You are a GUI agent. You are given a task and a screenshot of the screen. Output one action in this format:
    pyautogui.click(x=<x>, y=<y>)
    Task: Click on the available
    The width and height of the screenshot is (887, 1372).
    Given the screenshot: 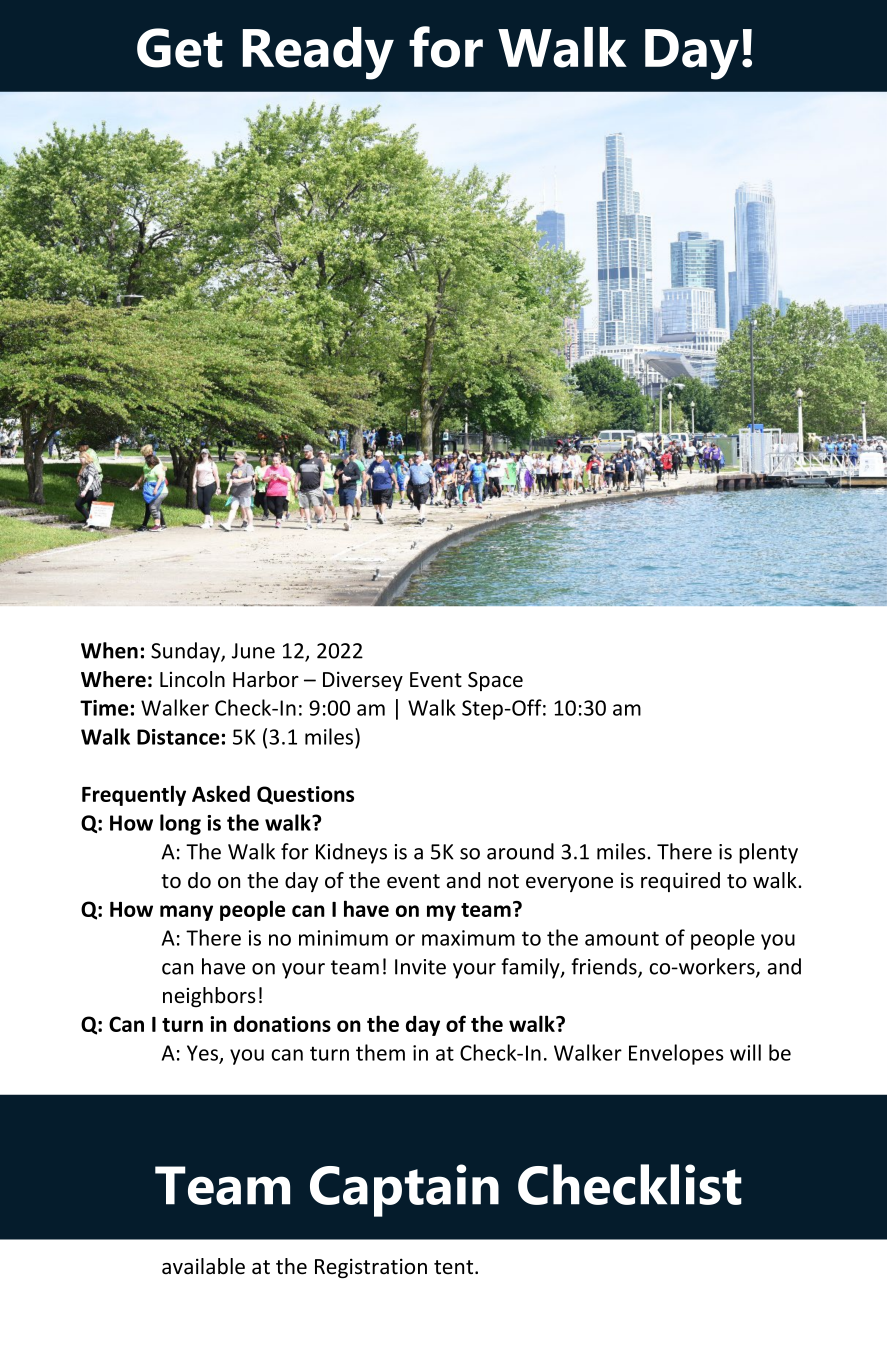 What is the action you would take?
    pyautogui.click(x=203, y=1266)
